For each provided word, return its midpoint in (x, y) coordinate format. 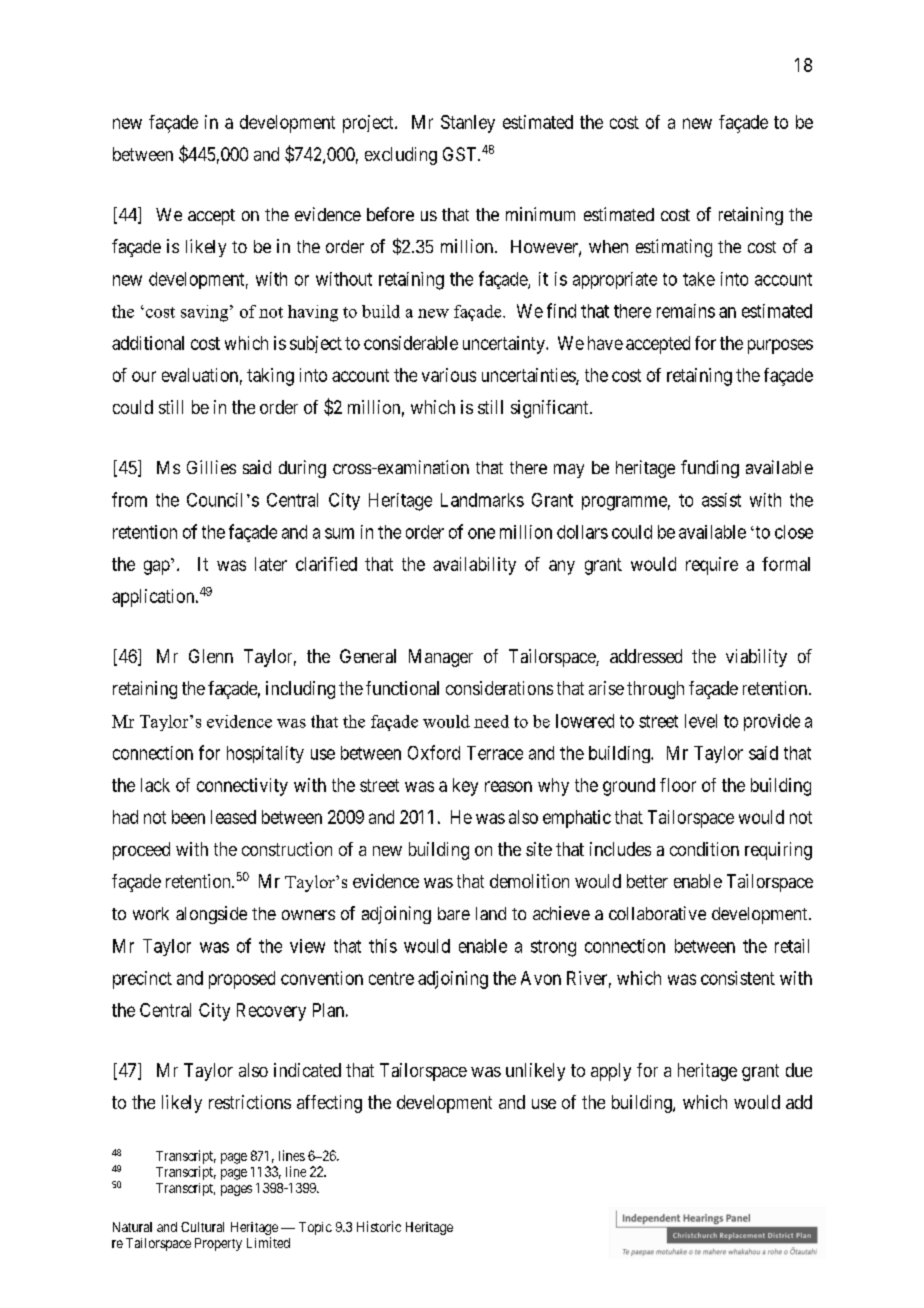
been (188, 817)
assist (721, 500)
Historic (379, 1226)
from (129, 499)
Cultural (202, 1227)
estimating (674, 248)
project (369, 124)
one (481, 533)
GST (461, 154)
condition (704, 849)
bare (454, 913)
